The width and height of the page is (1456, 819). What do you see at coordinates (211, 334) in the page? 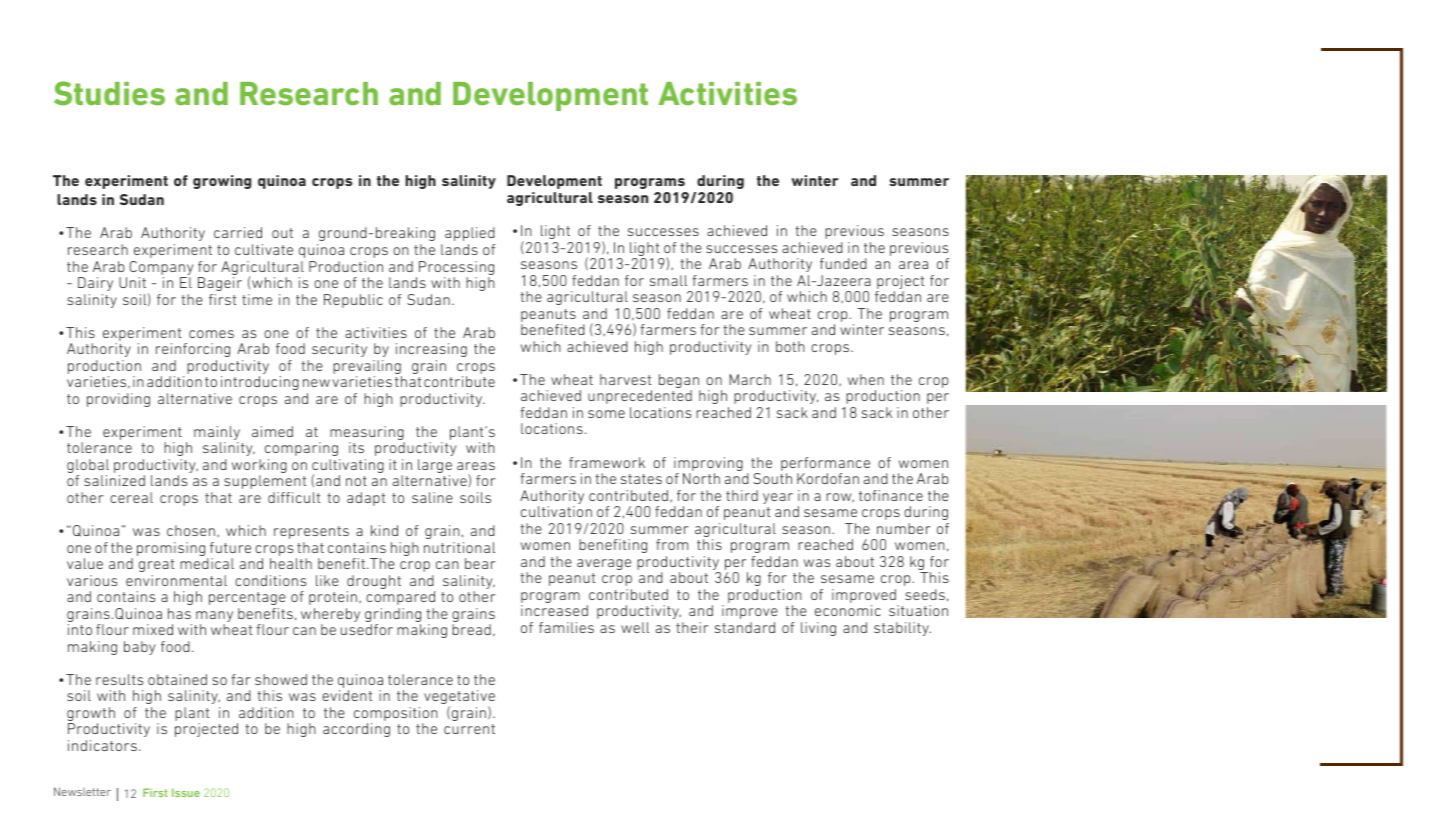
I see `comes` at bounding box center [211, 334].
